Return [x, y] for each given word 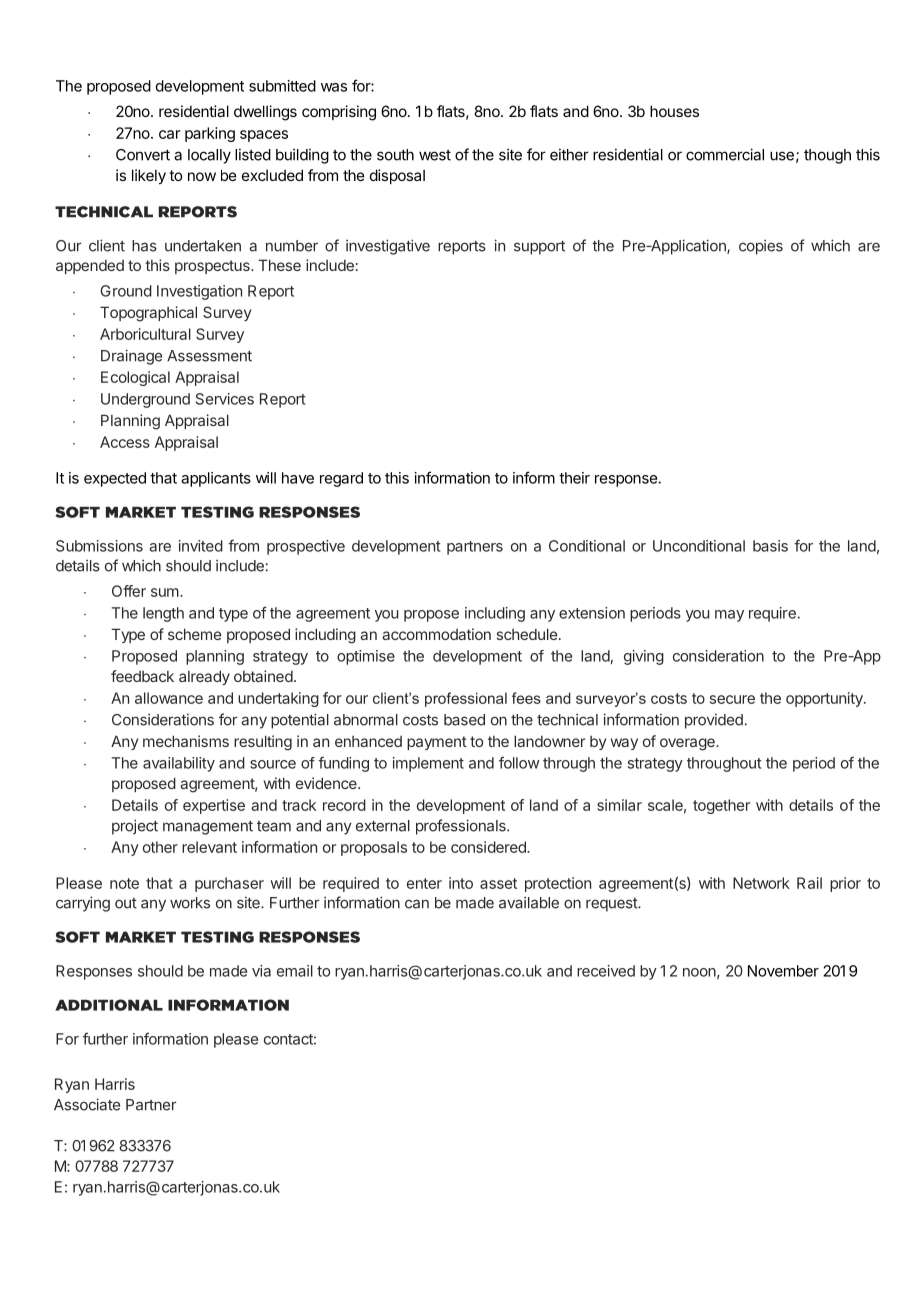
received [606, 971]
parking [210, 134]
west [435, 155]
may [729, 616]
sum [165, 592]
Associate [87, 1104]
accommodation [436, 634]
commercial [725, 154]
